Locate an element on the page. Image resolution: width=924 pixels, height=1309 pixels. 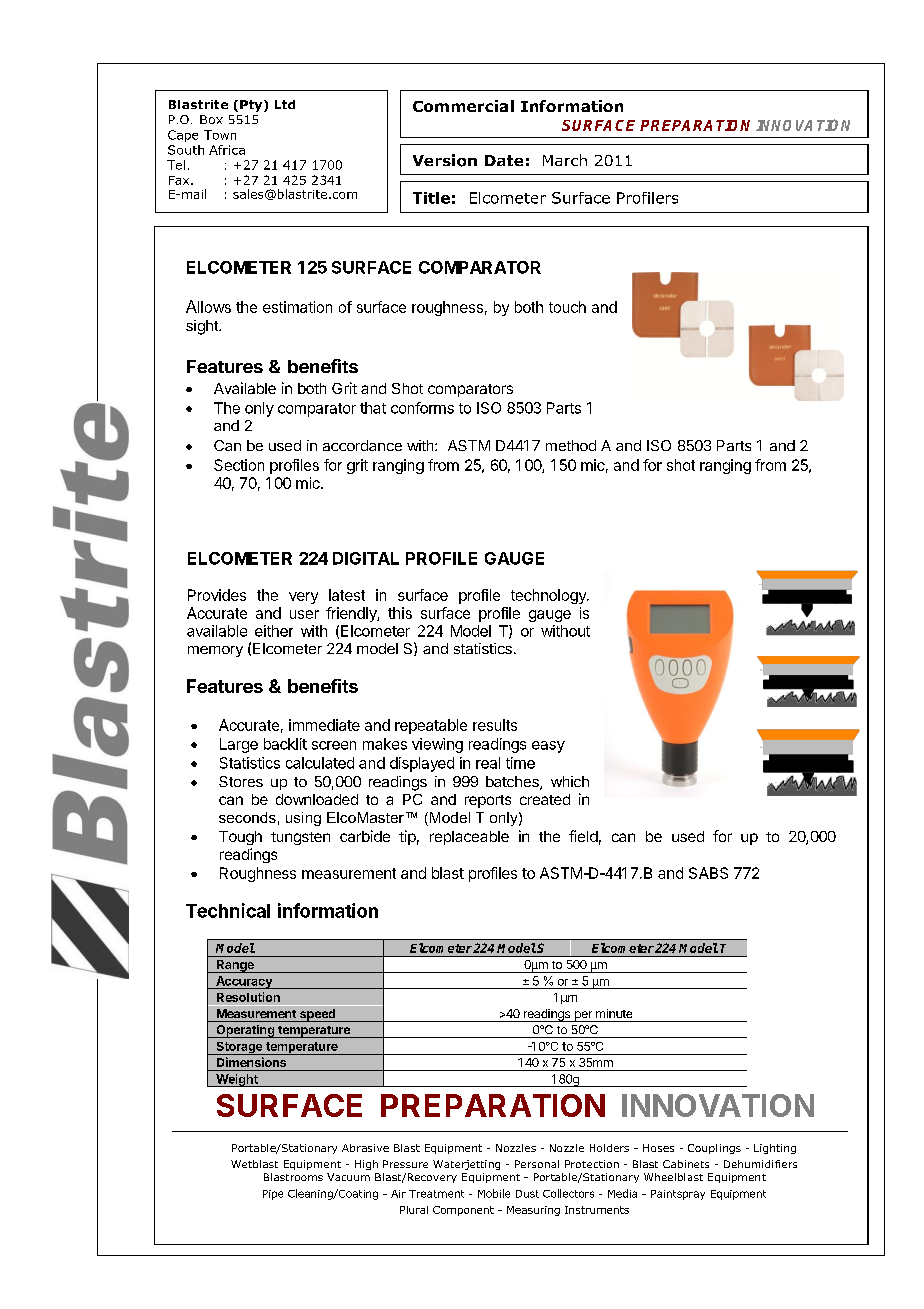
Commercial is located at coordinates (463, 106).
